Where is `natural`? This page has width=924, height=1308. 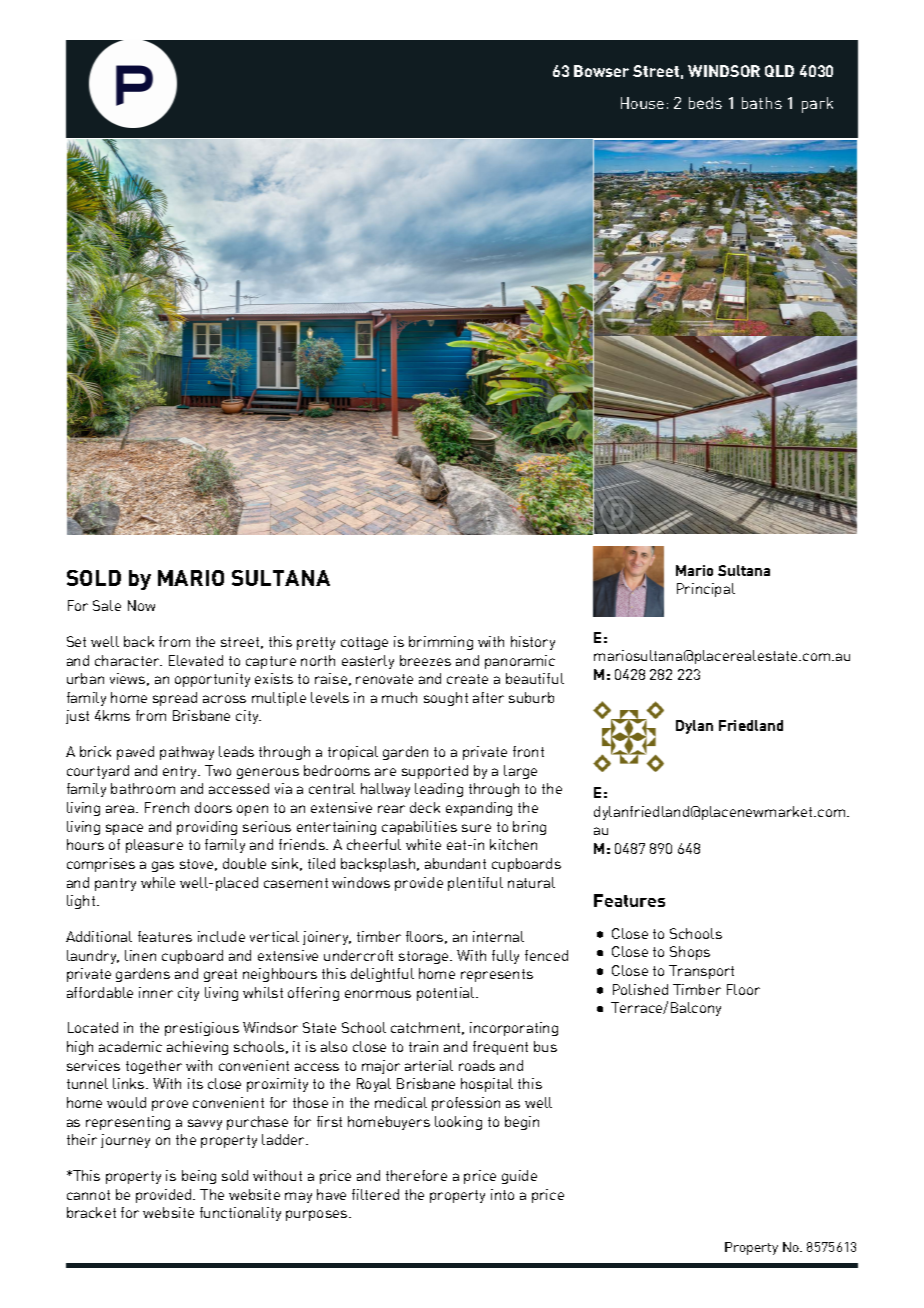
natural is located at coordinates (531, 882).
